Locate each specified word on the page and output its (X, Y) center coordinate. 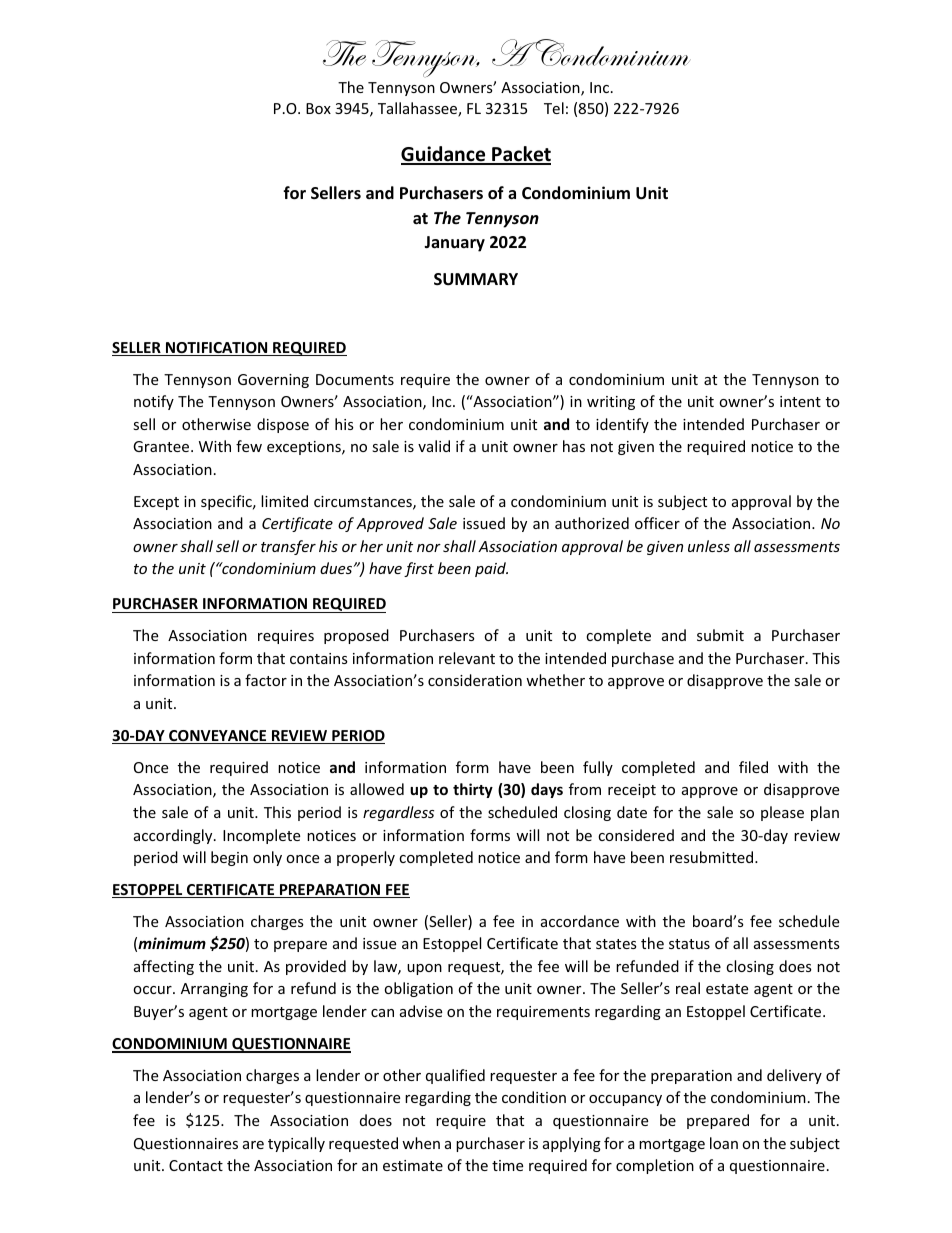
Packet (520, 155)
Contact (196, 1165)
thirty (473, 790)
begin (229, 858)
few (249, 446)
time (507, 1165)
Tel (554, 108)
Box (318, 108)
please (782, 813)
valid (434, 446)
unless (709, 546)
